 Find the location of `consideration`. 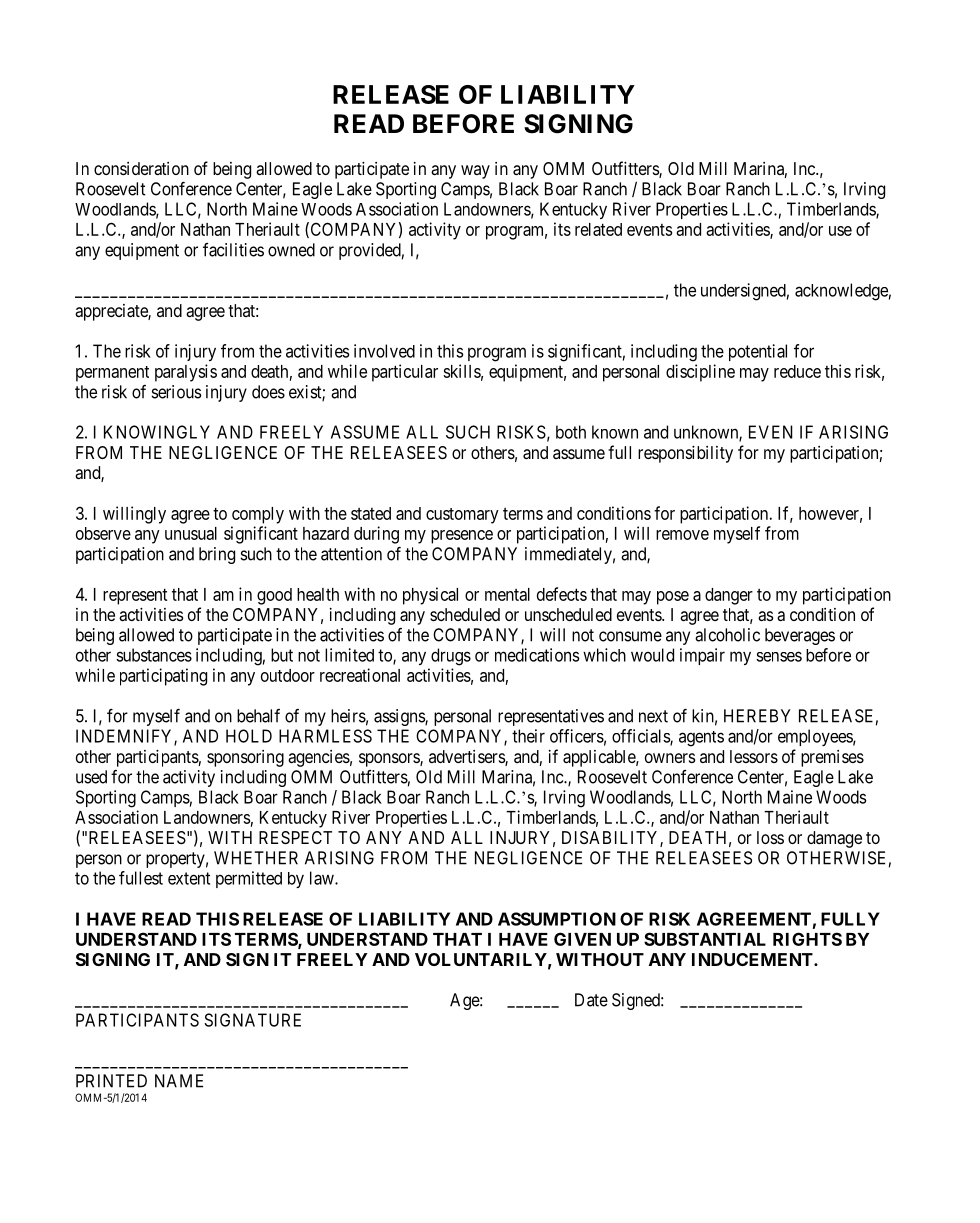

consideration is located at coordinates (141, 168).
